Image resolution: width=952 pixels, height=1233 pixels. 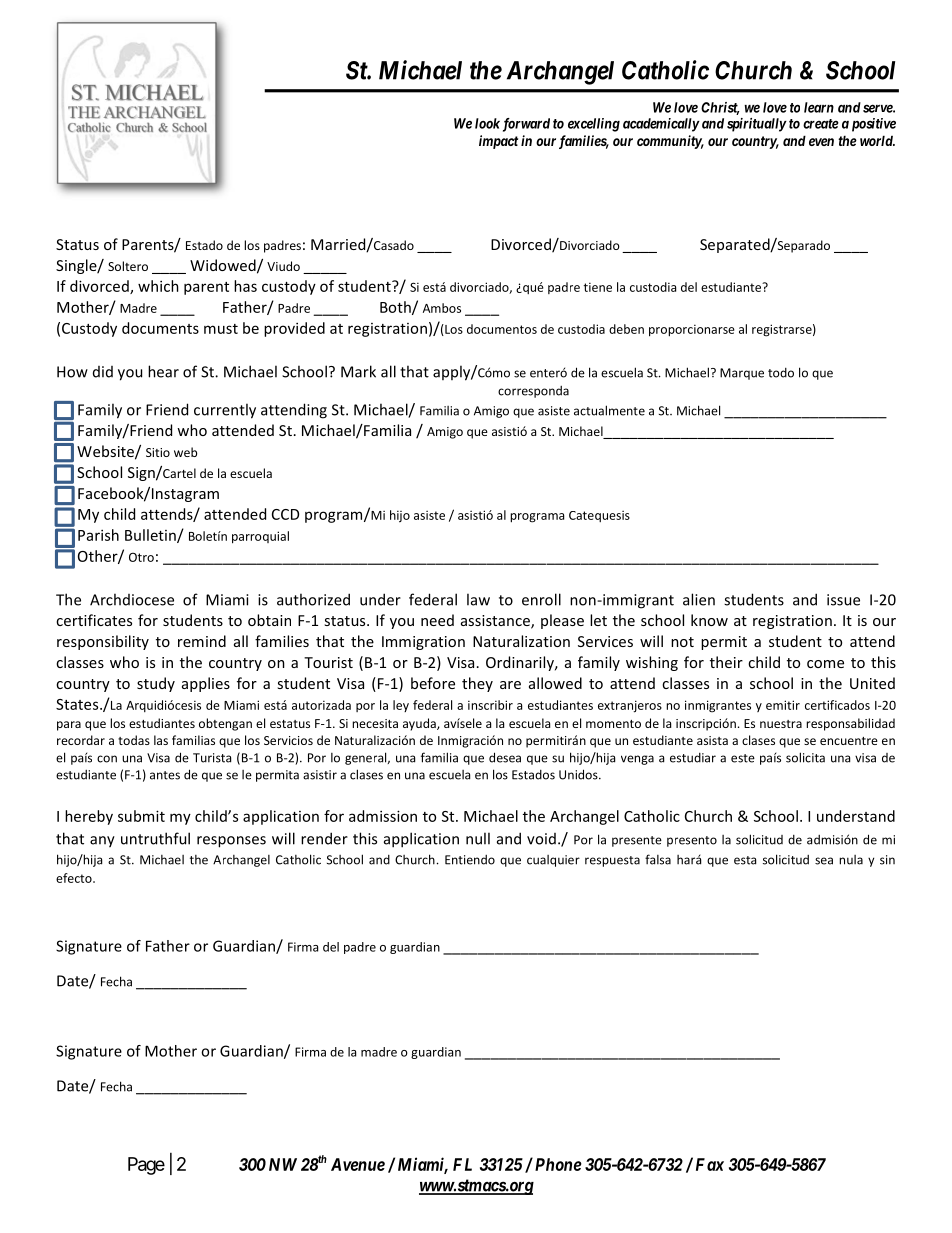 I want to click on todo, so click(x=781, y=373).
